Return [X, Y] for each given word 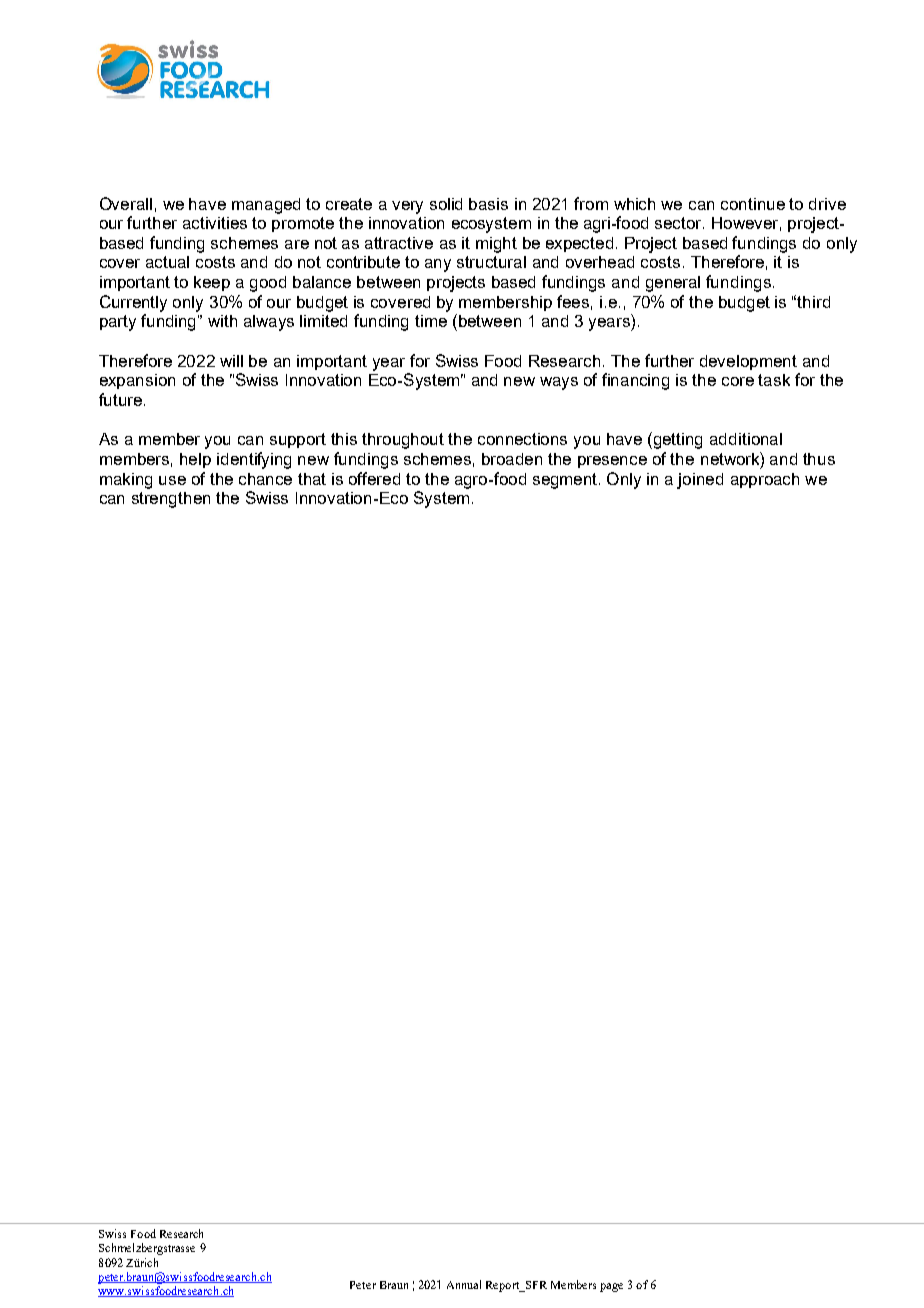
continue [753, 204]
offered [374, 478]
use [172, 480]
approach [765, 480]
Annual [464, 1284]
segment [566, 481]
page [611, 1287]
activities [215, 223]
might [496, 245]
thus [819, 459]
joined [700, 481]
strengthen [171, 500]
